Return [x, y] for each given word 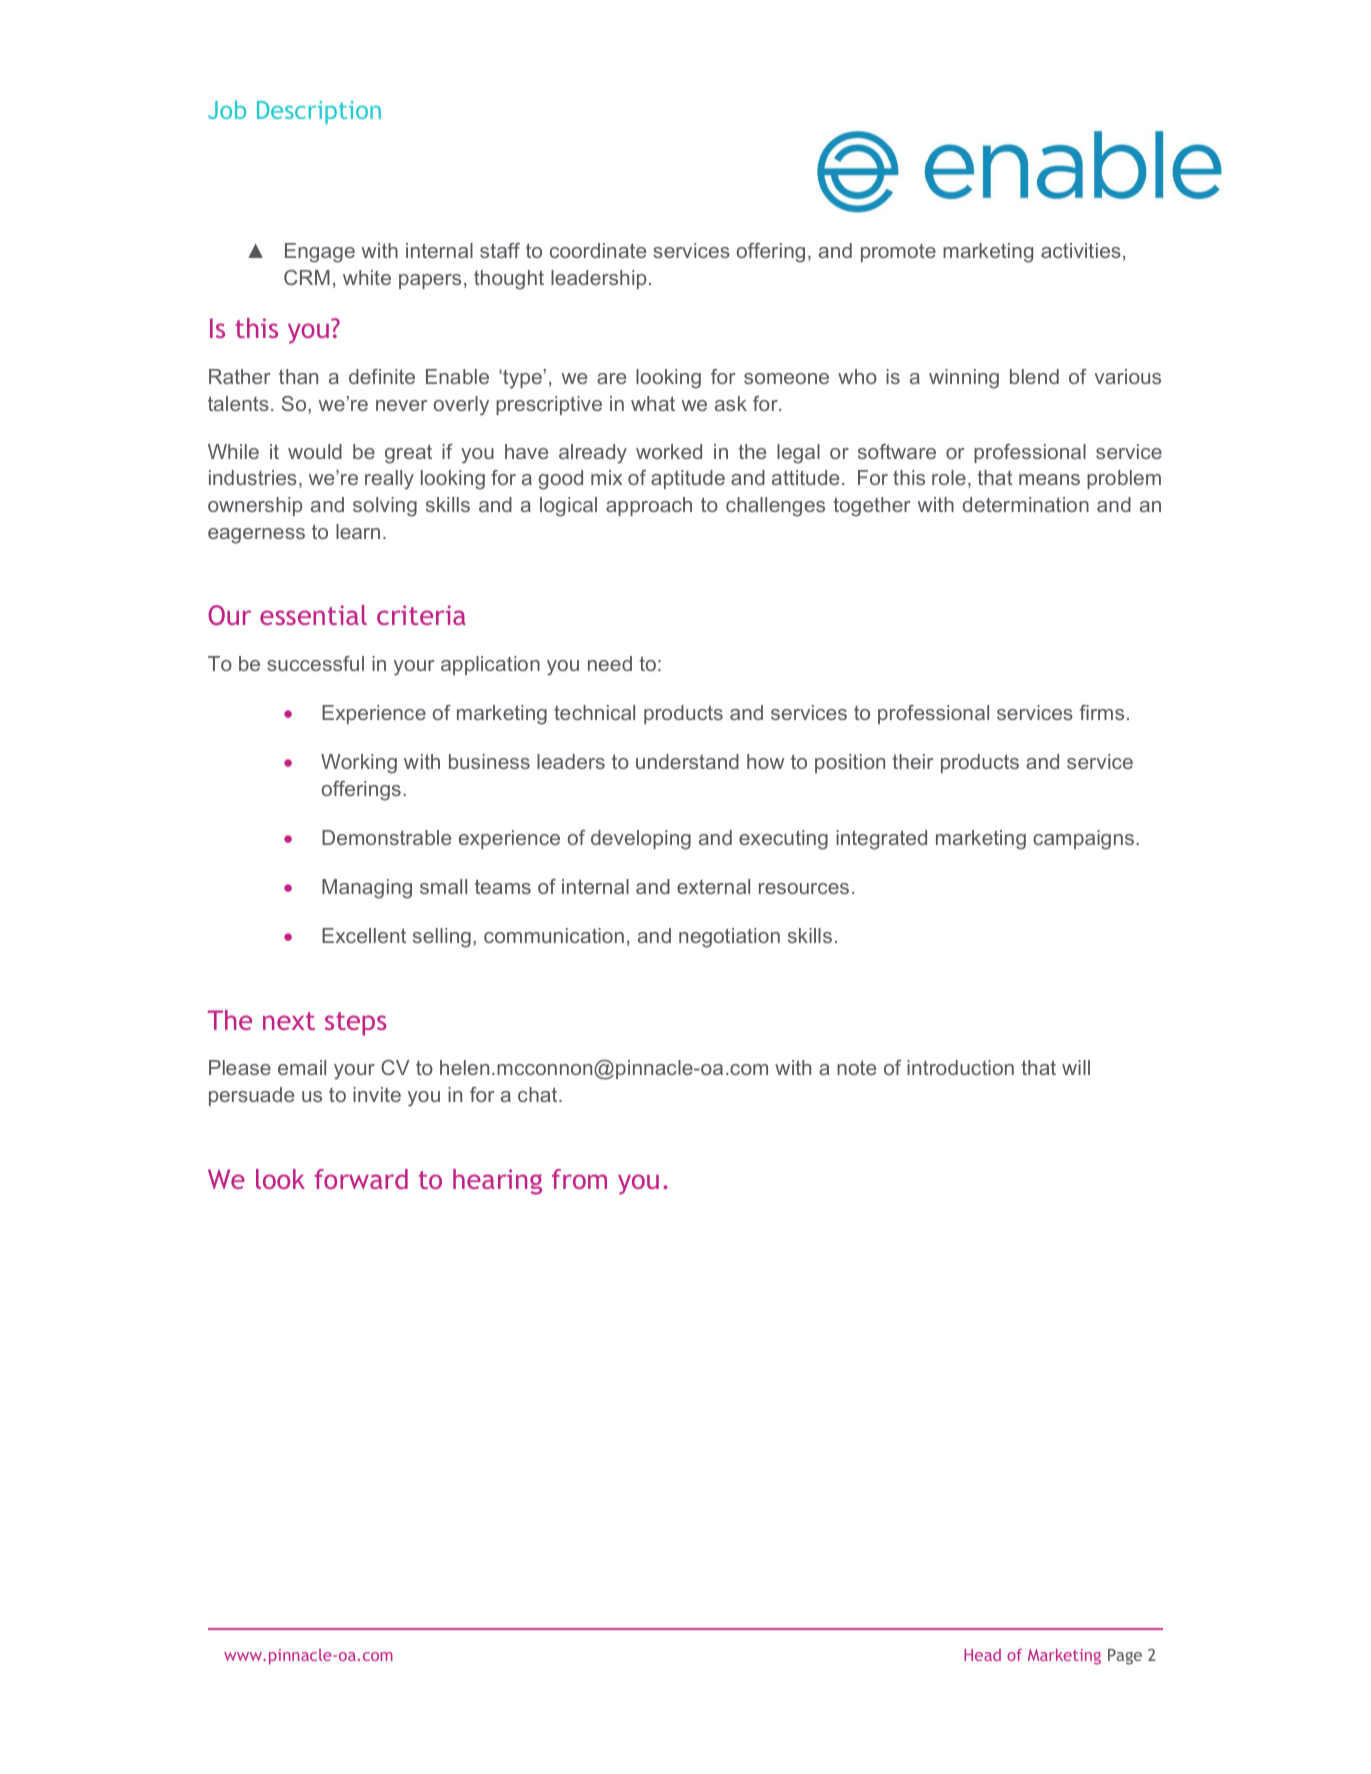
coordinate [598, 250]
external [713, 886]
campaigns [1085, 840]
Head [982, 1654]
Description [319, 112]
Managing [367, 889]
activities [1081, 250]
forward [361, 1179]
